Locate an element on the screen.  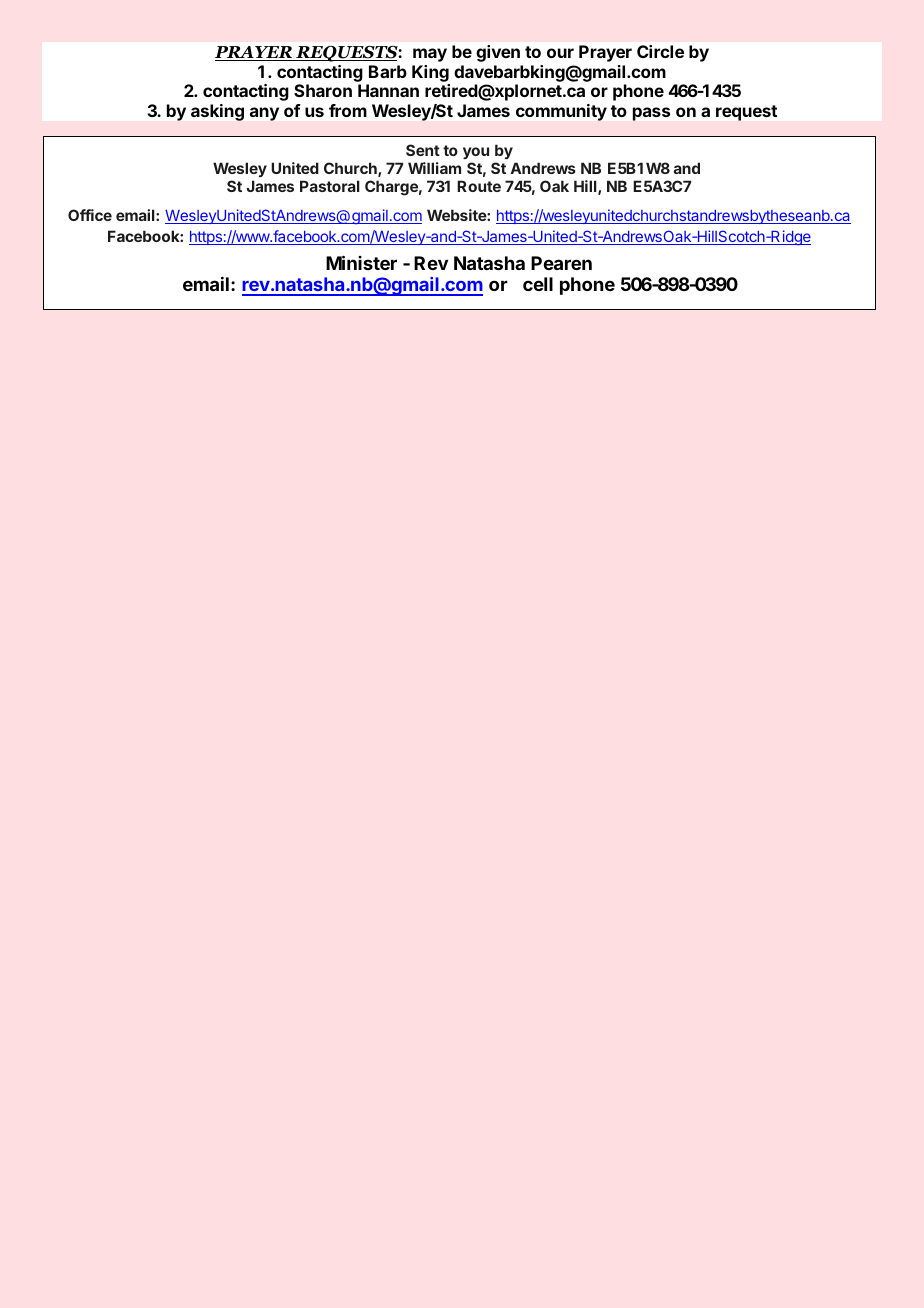
William is located at coordinates (434, 168).
